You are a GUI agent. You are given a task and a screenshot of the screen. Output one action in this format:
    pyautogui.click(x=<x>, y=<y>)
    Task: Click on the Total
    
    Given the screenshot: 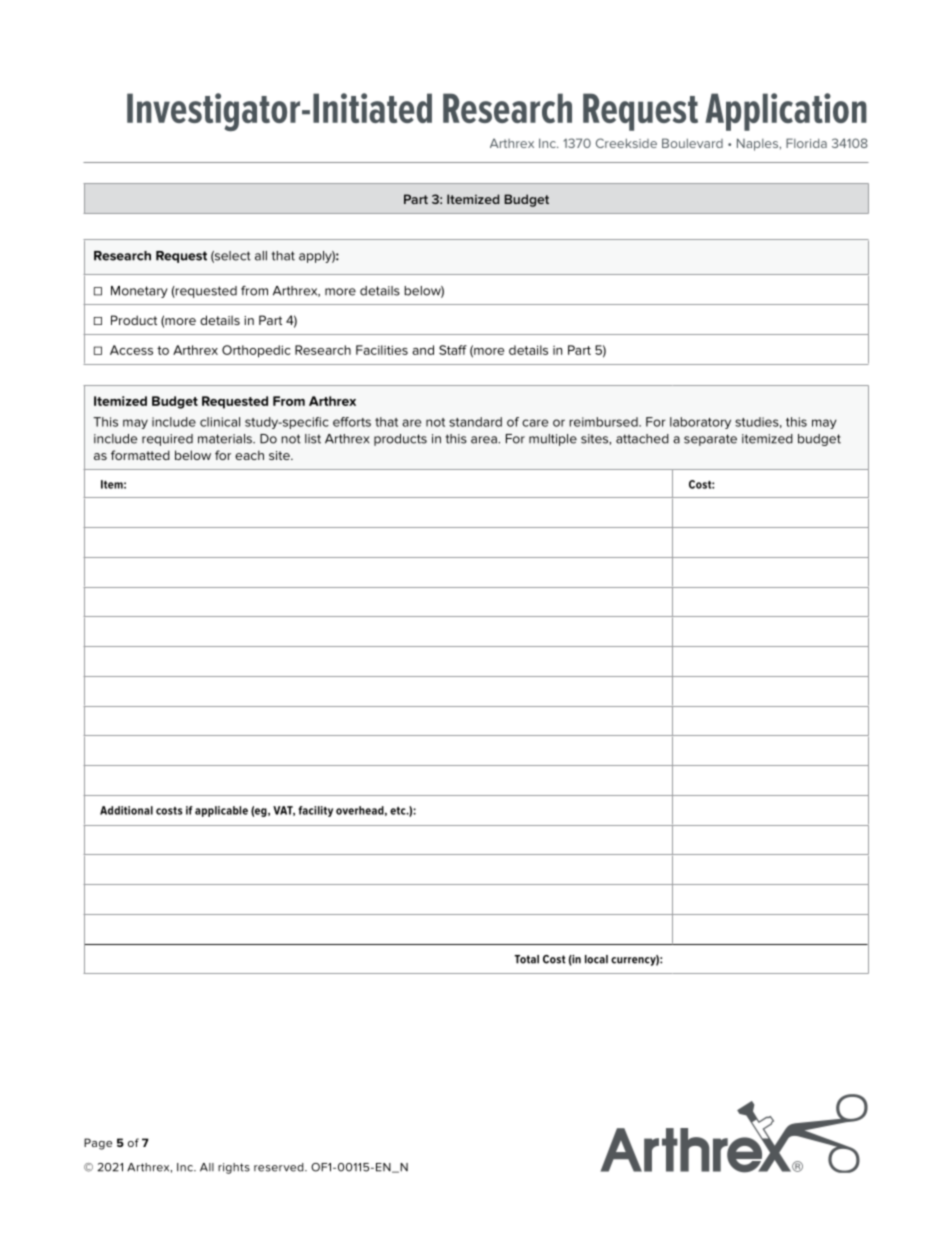 What is the action you would take?
    pyautogui.click(x=526, y=959)
